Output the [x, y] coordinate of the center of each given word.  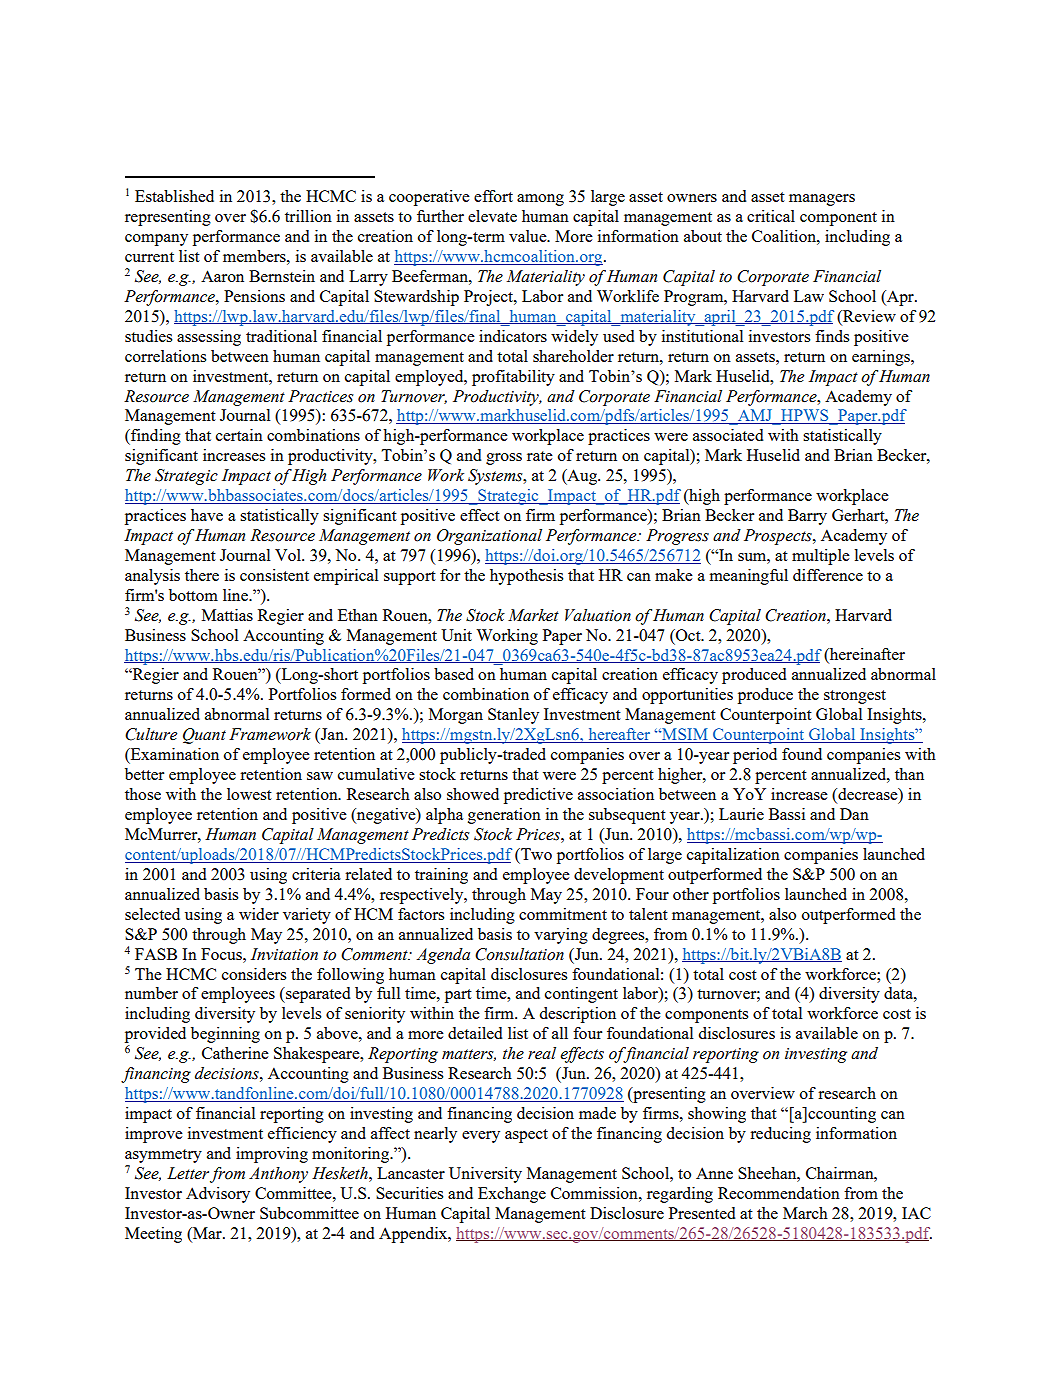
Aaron [222, 276]
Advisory [218, 1195]
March [805, 1213]
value [529, 236]
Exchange [512, 1195]
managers [822, 200]
